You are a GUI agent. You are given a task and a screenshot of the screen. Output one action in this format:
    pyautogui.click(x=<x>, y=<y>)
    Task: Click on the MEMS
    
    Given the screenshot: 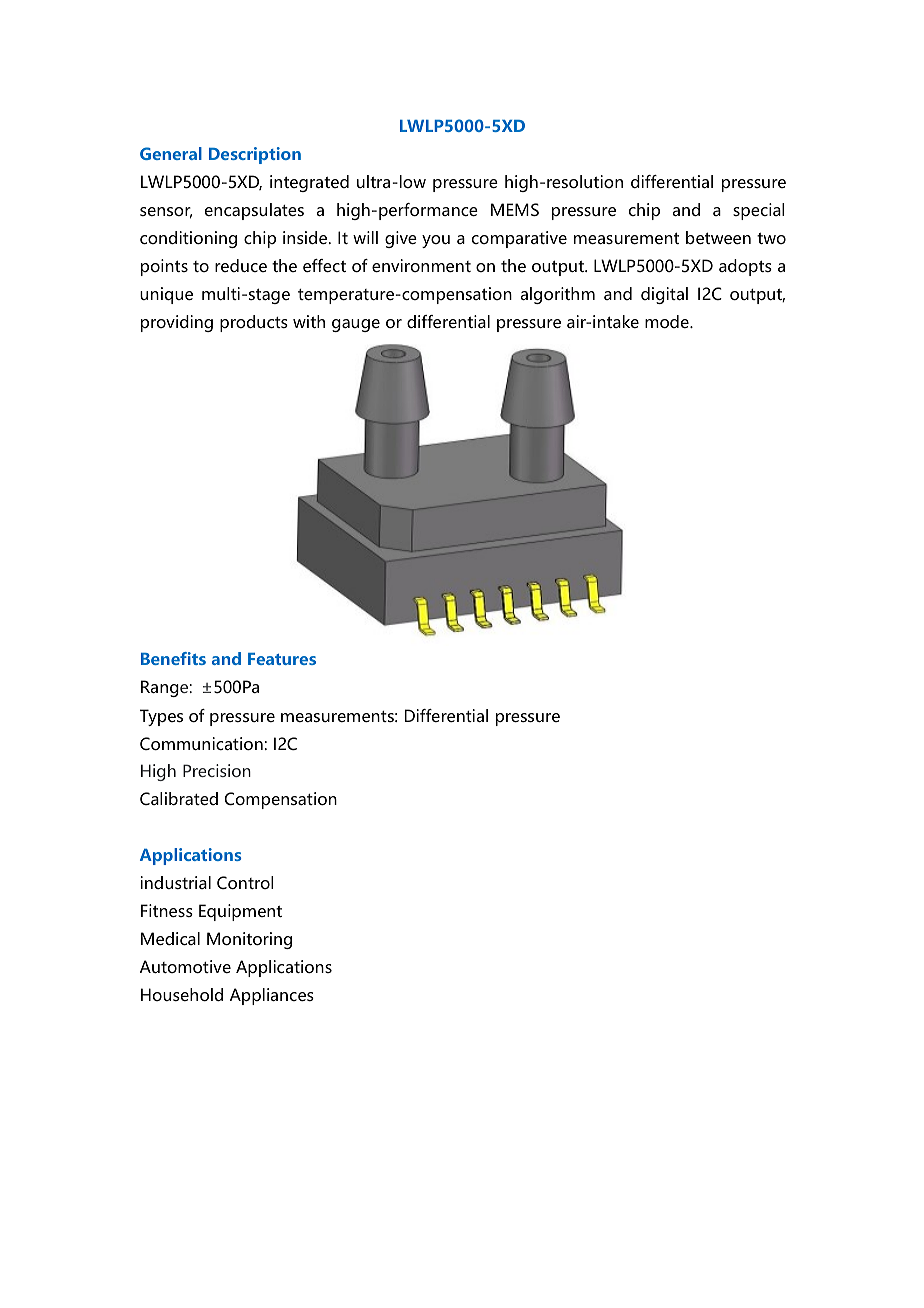 What is the action you would take?
    pyautogui.click(x=515, y=209)
